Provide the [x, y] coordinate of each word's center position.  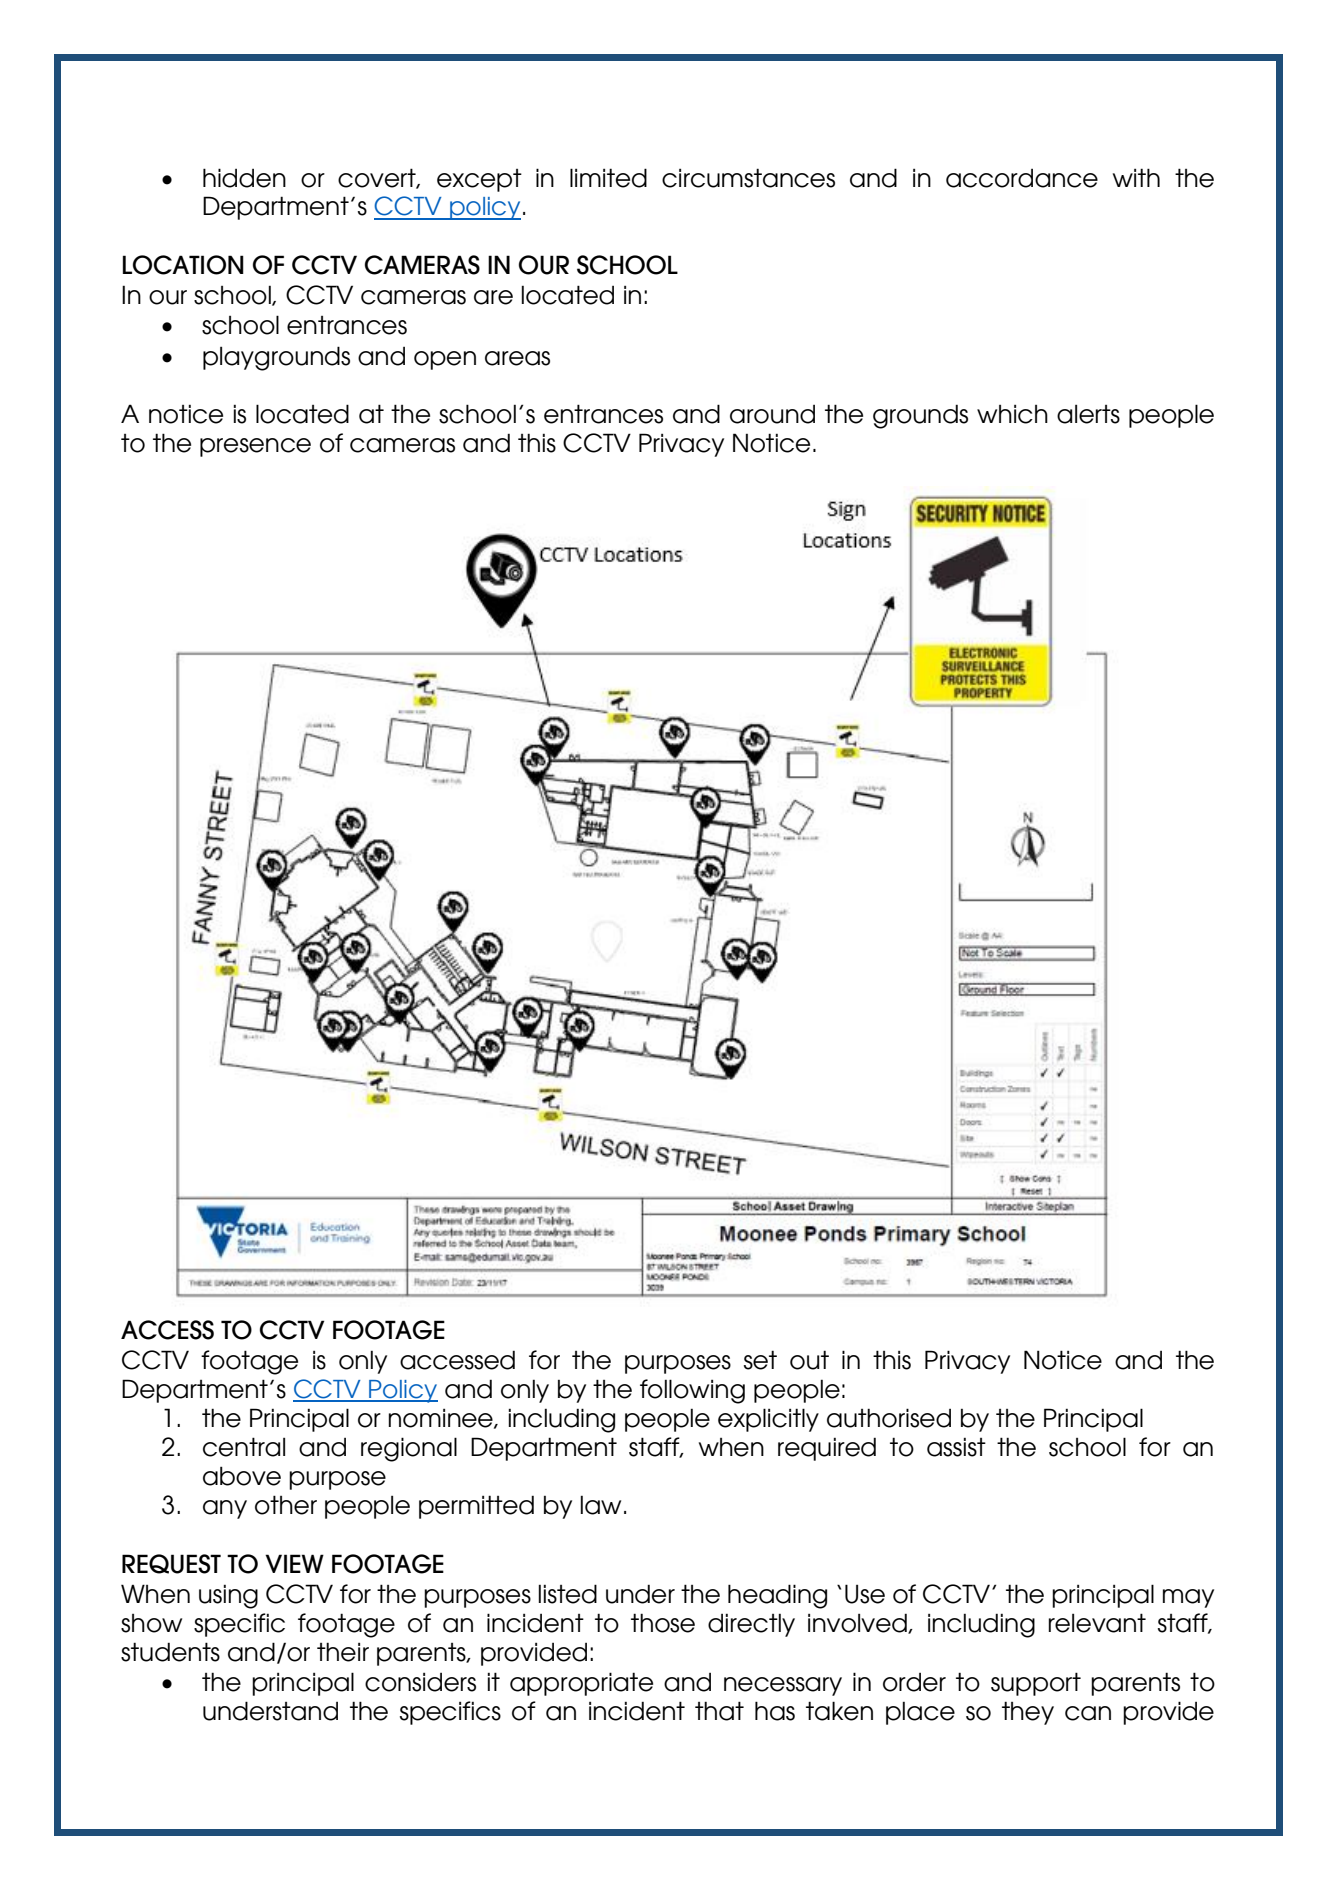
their [343, 1652]
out [809, 1360]
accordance [1022, 178]
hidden [244, 178]
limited [608, 178]
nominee [442, 1418]
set [760, 1360]
